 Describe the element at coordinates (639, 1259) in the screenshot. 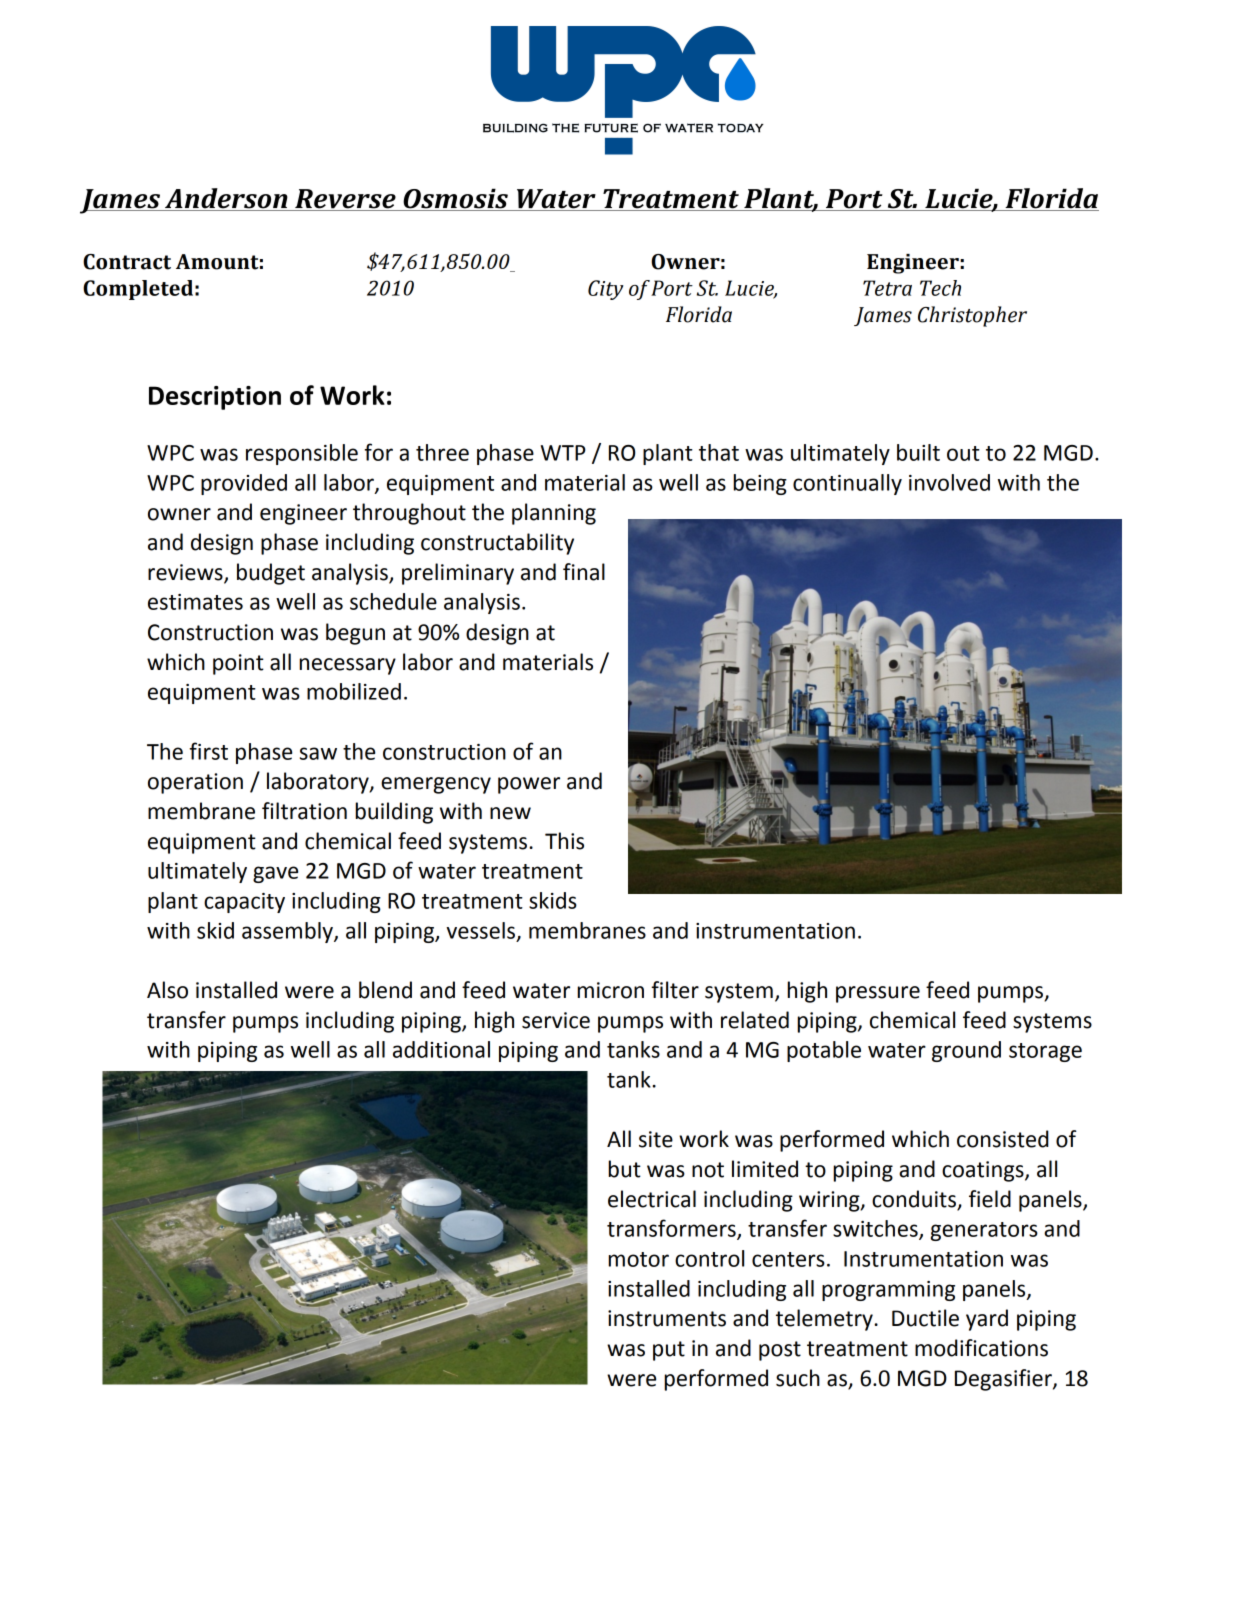

I see `motor` at that location.
